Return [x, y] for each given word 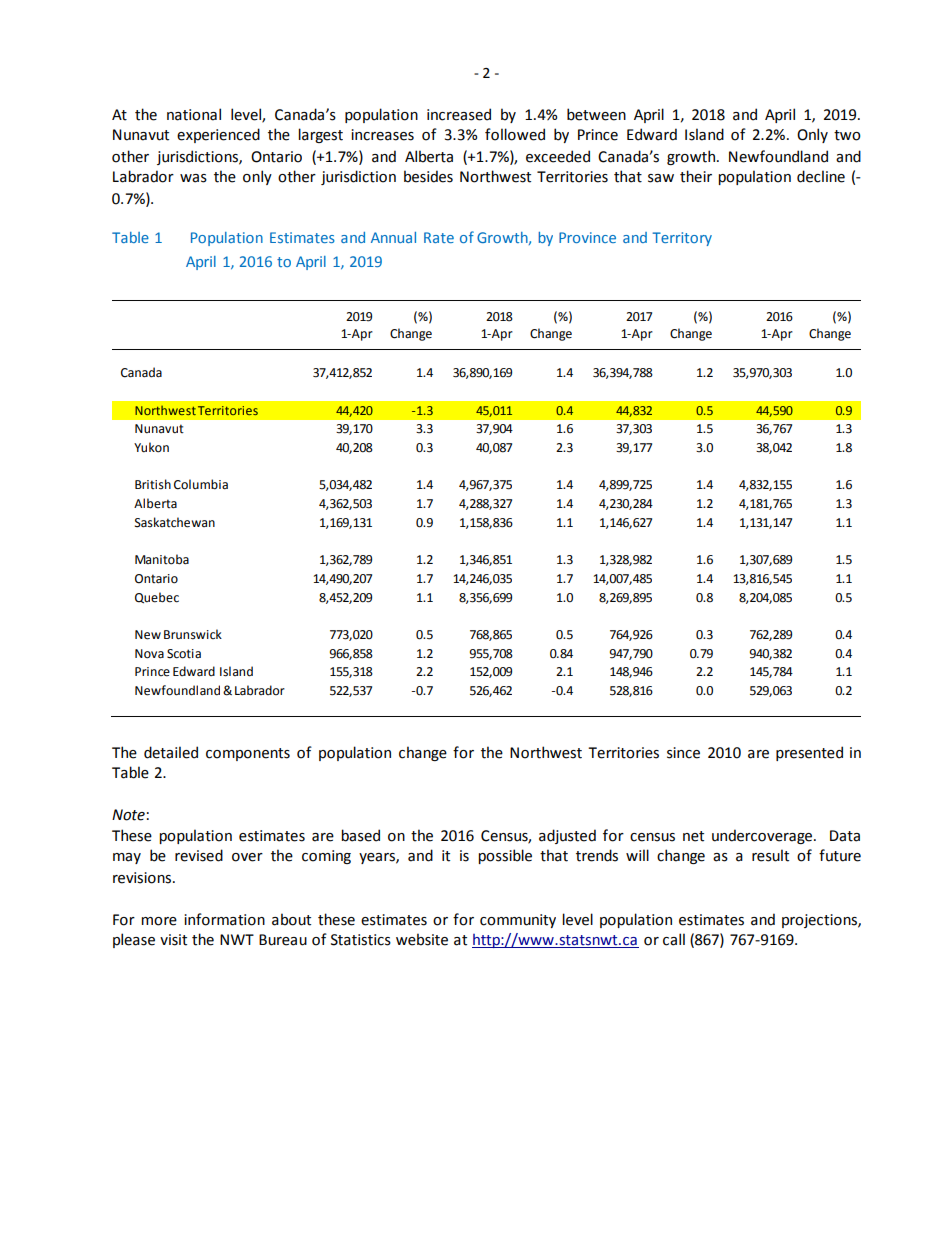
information [224, 919]
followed [515, 134]
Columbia [201, 484]
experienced [218, 135]
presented [809, 753]
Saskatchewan [175, 522]
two [847, 135]
